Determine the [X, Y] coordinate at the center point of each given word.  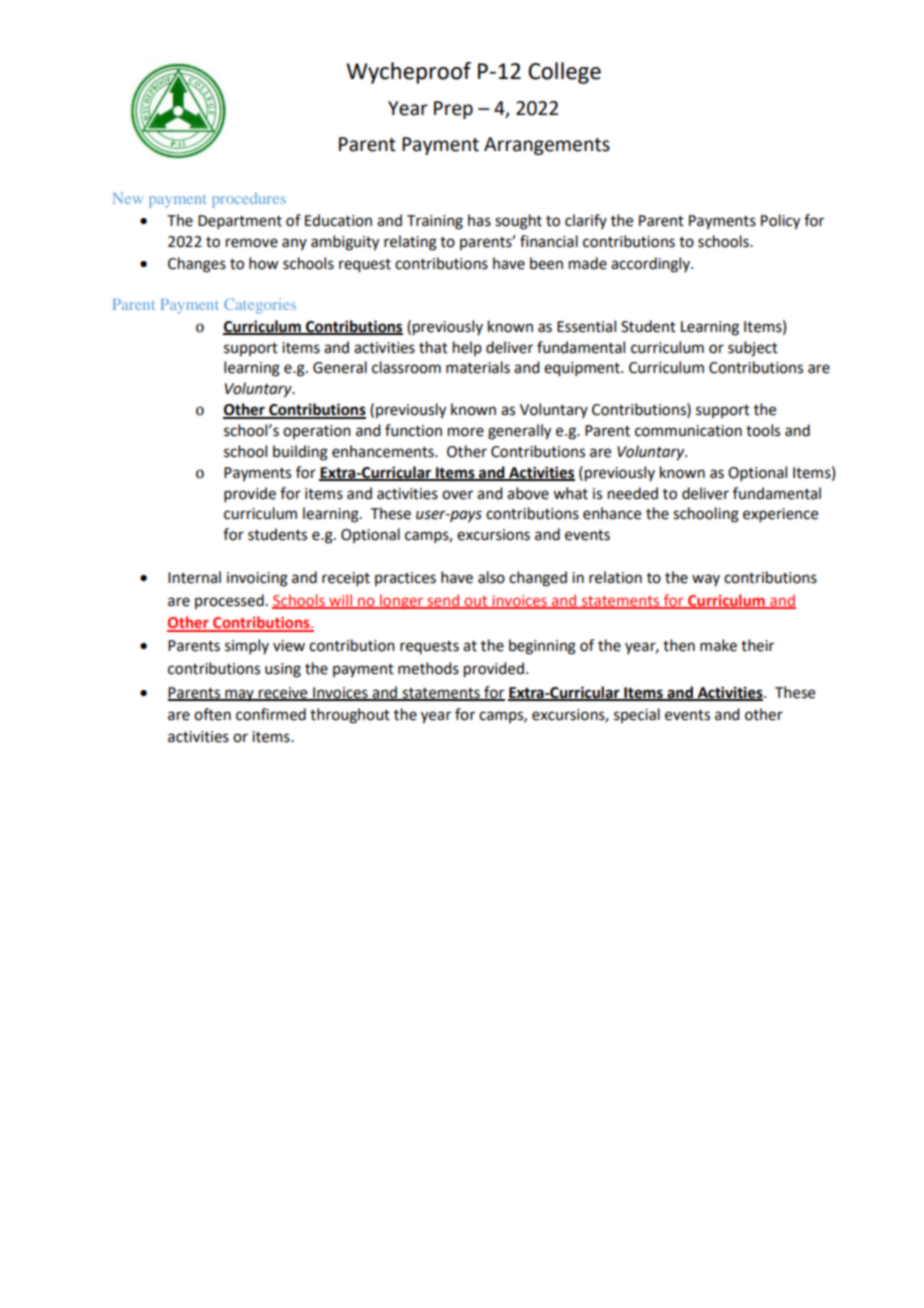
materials [478, 367]
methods [428, 668]
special [637, 715]
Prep [453, 110]
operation [317, 432]
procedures [249, 200]
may [239, 695]
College [564, 73]
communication [688, 431]
